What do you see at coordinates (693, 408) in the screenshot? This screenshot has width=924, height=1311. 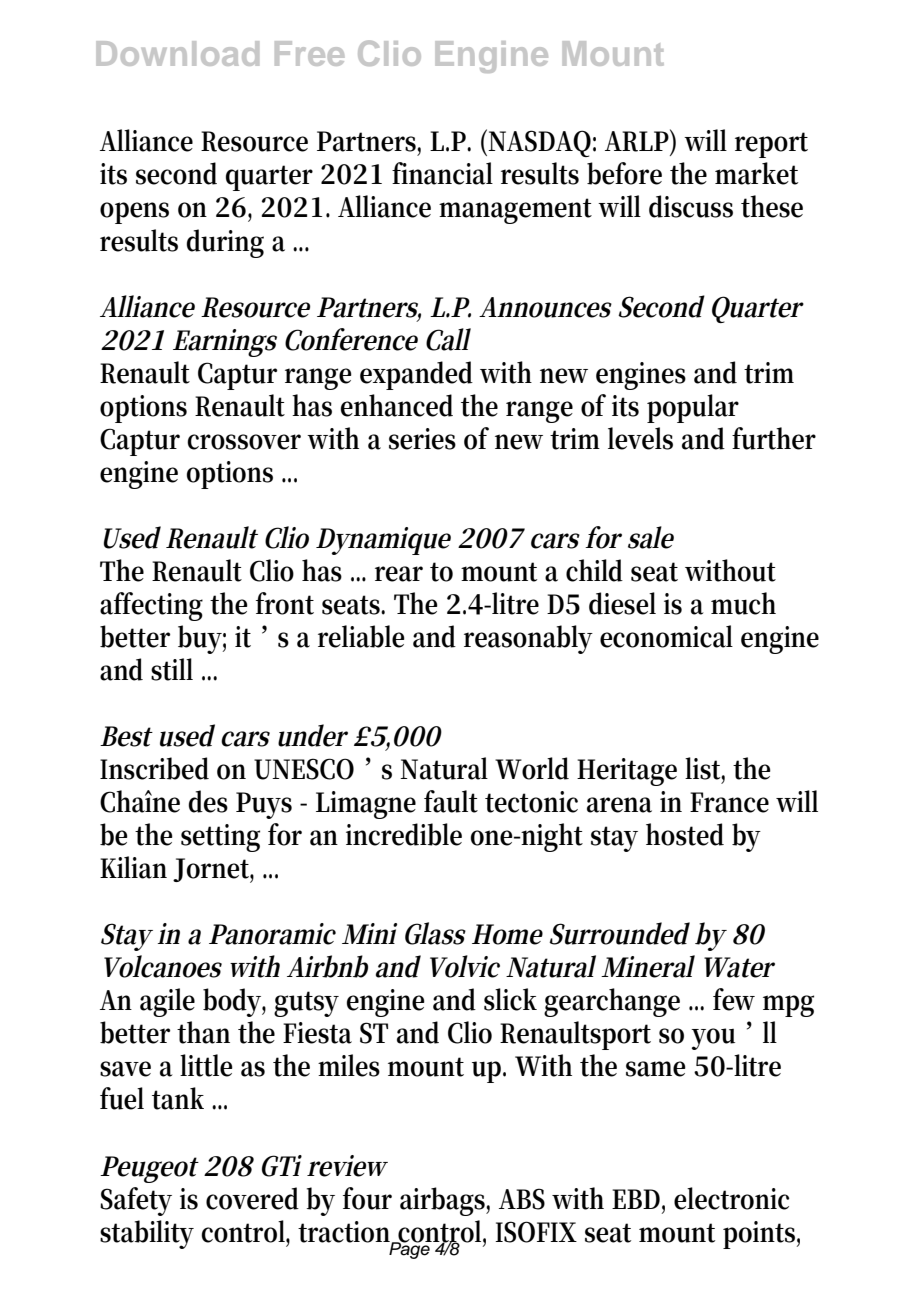 I see `popular` at bounding box center [693, 408].
